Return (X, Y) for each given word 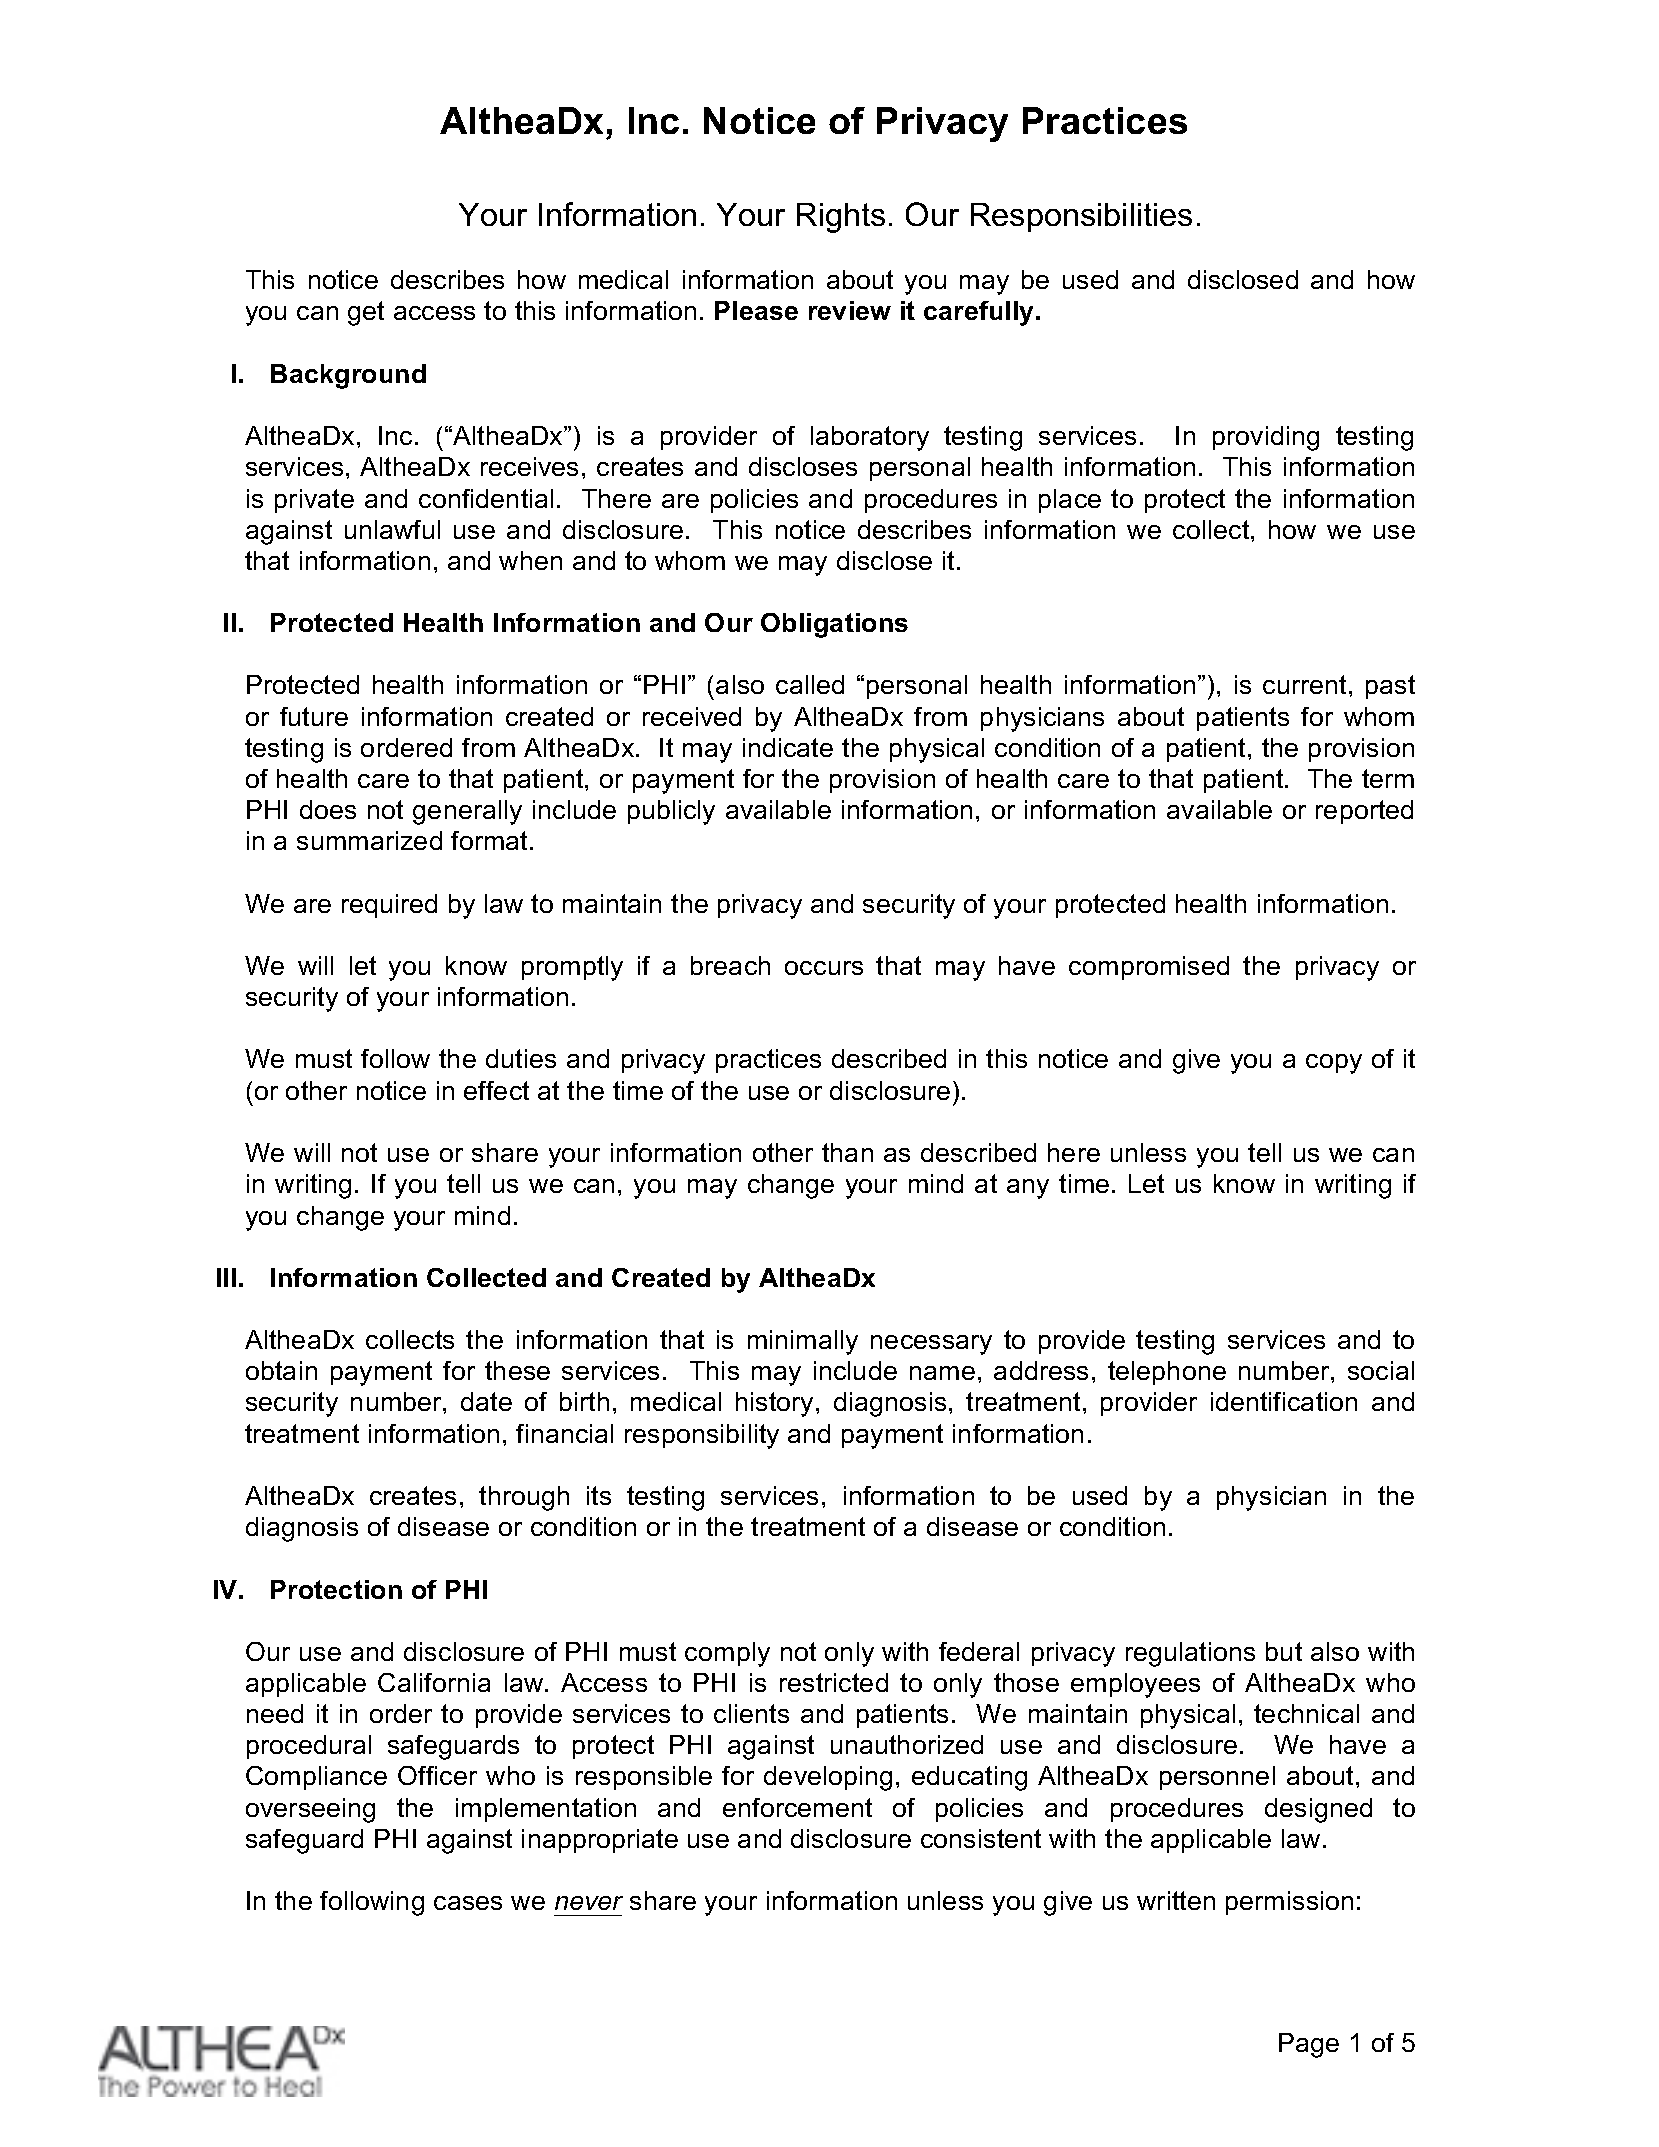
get (366, 313)
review (850, 310)
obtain (281, 1370)
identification (1284, 1401)
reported (1364, 812)
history (776, 1404)
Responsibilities (1081, 217)
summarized (369, 840)
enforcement (797, 1807)
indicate (788, 747)
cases (468, 1903)
